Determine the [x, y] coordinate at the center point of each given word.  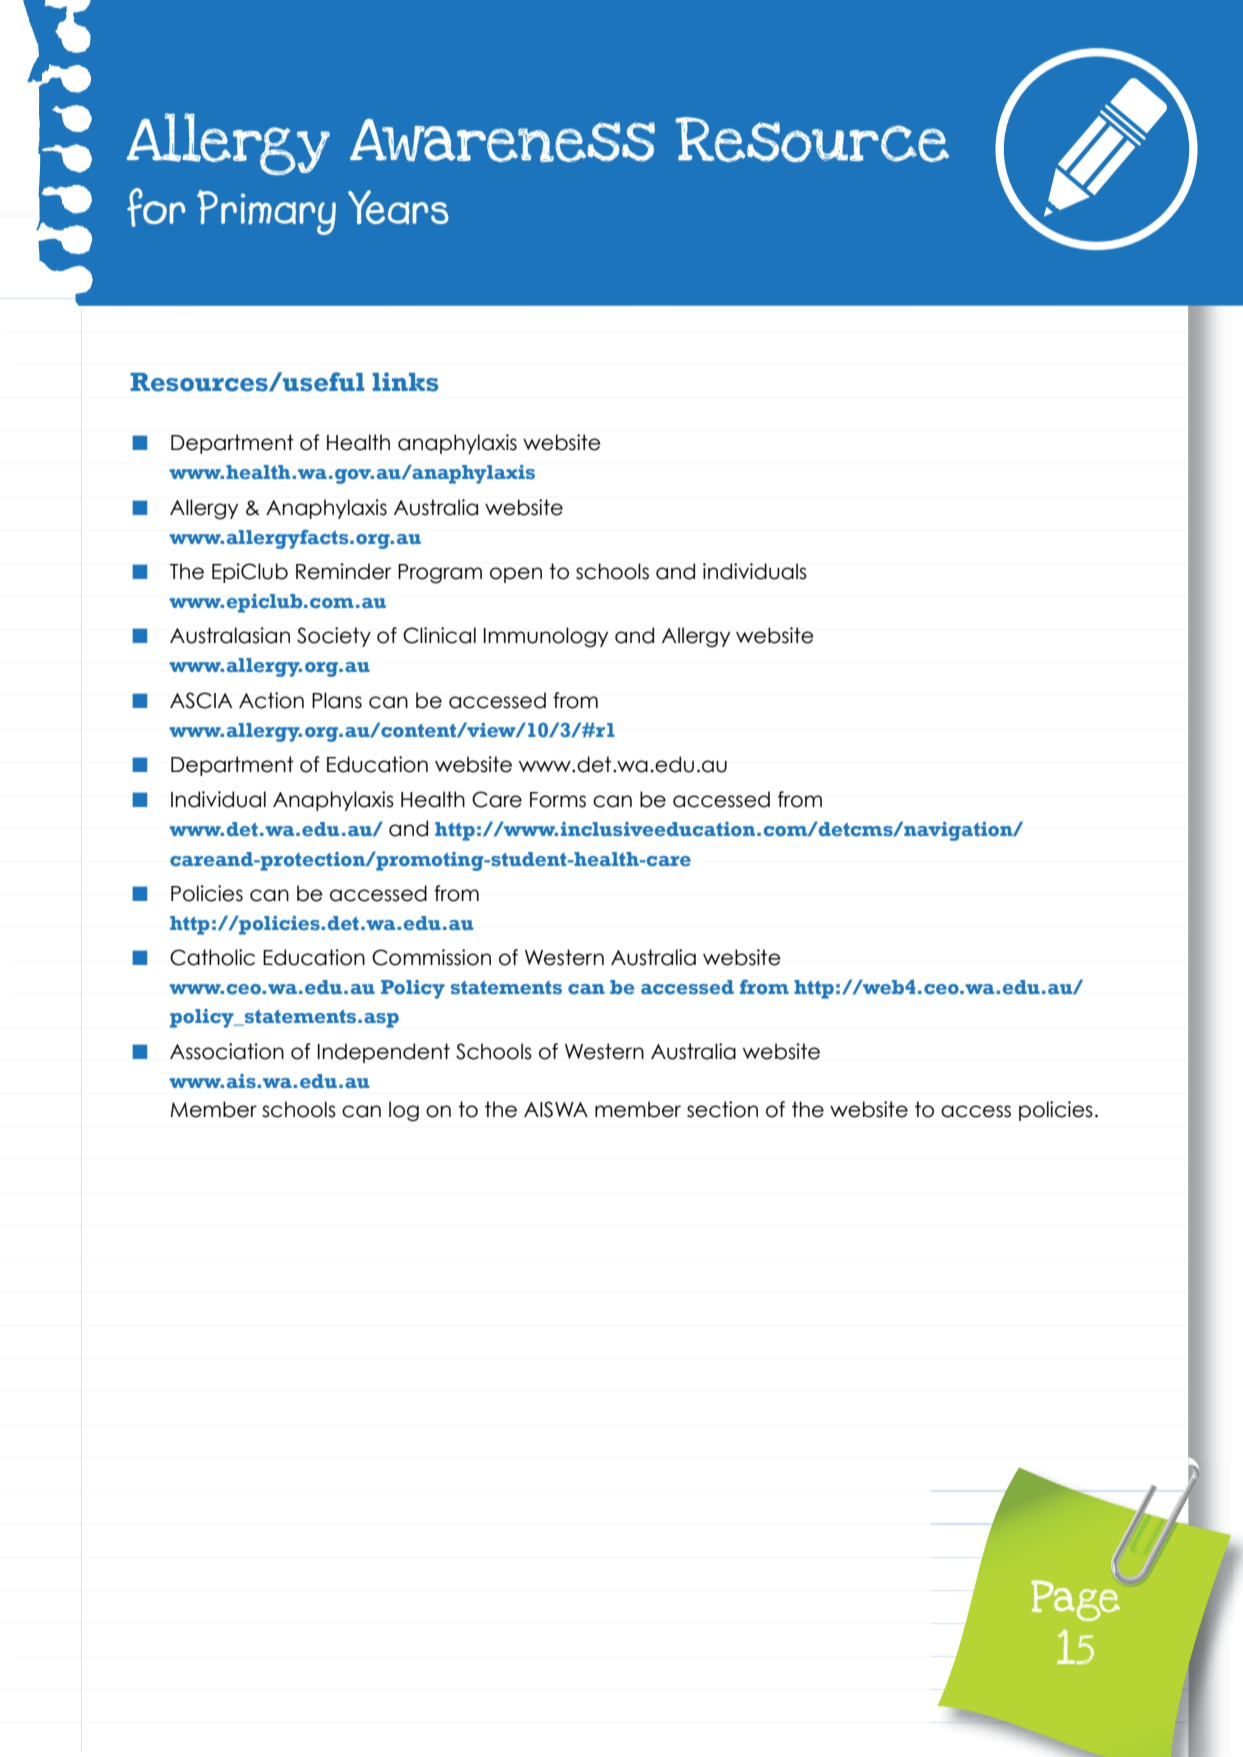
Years [398, 207]
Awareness [502, 140]
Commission [431, 957]
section [722, 1109]
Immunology [545, 637]
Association [227, 1051]
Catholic [212, 957]
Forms [558, 800]
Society [334, 637]
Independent [384, 1053]
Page [1075, 1599]
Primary [266, 212]
